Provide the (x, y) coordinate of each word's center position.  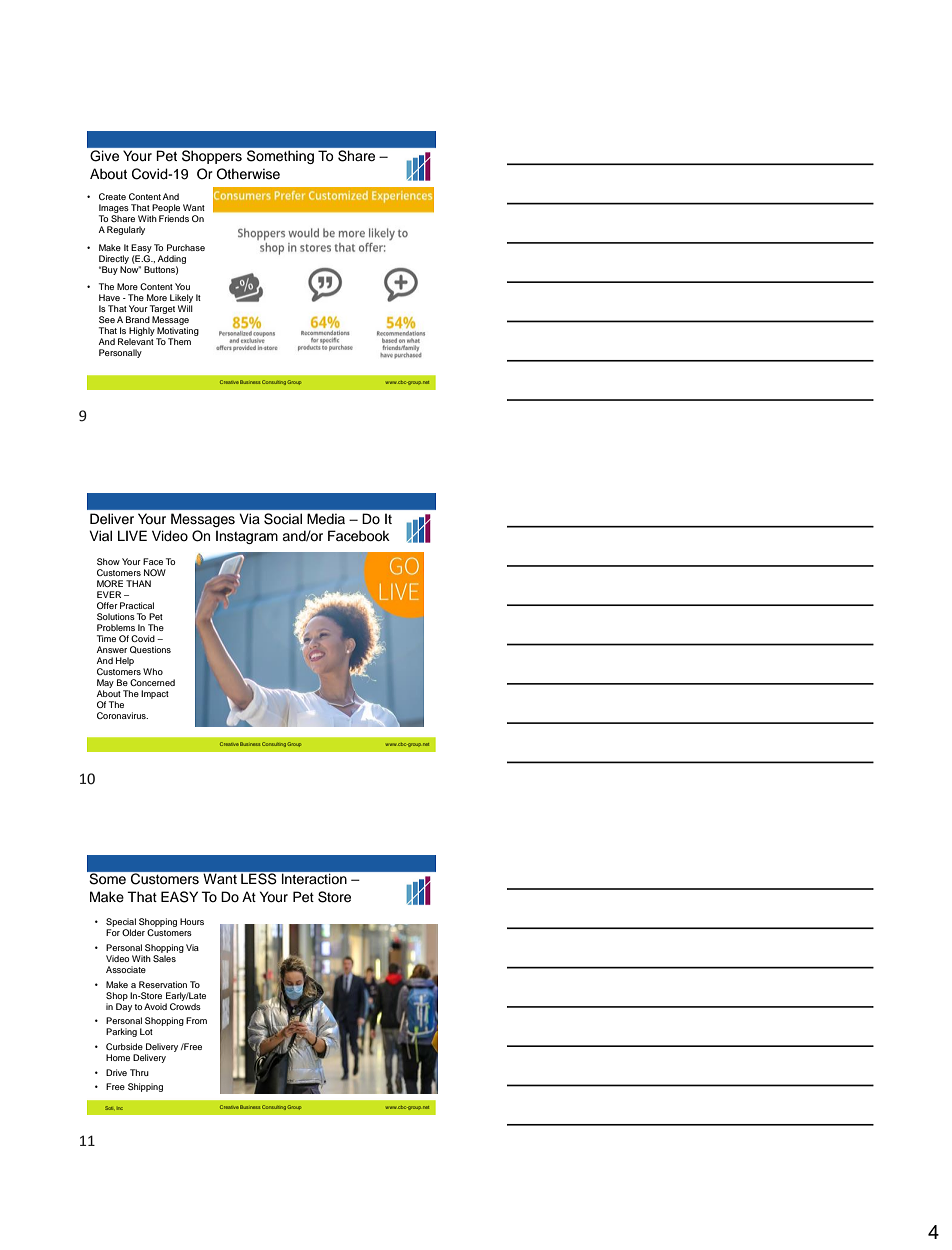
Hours (192, 921)
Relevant (136, 341)
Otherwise (248, 174)
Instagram (247, 537)
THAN (138, 583)
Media (326, 518)
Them (179, 341)
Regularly (126, 230)
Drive (116, 1072)
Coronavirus (122, 715)
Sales (164, 958)
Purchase (186, 247)
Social (283, 519)
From (196, 1020)
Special (121, 924)
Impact (155, 694)
